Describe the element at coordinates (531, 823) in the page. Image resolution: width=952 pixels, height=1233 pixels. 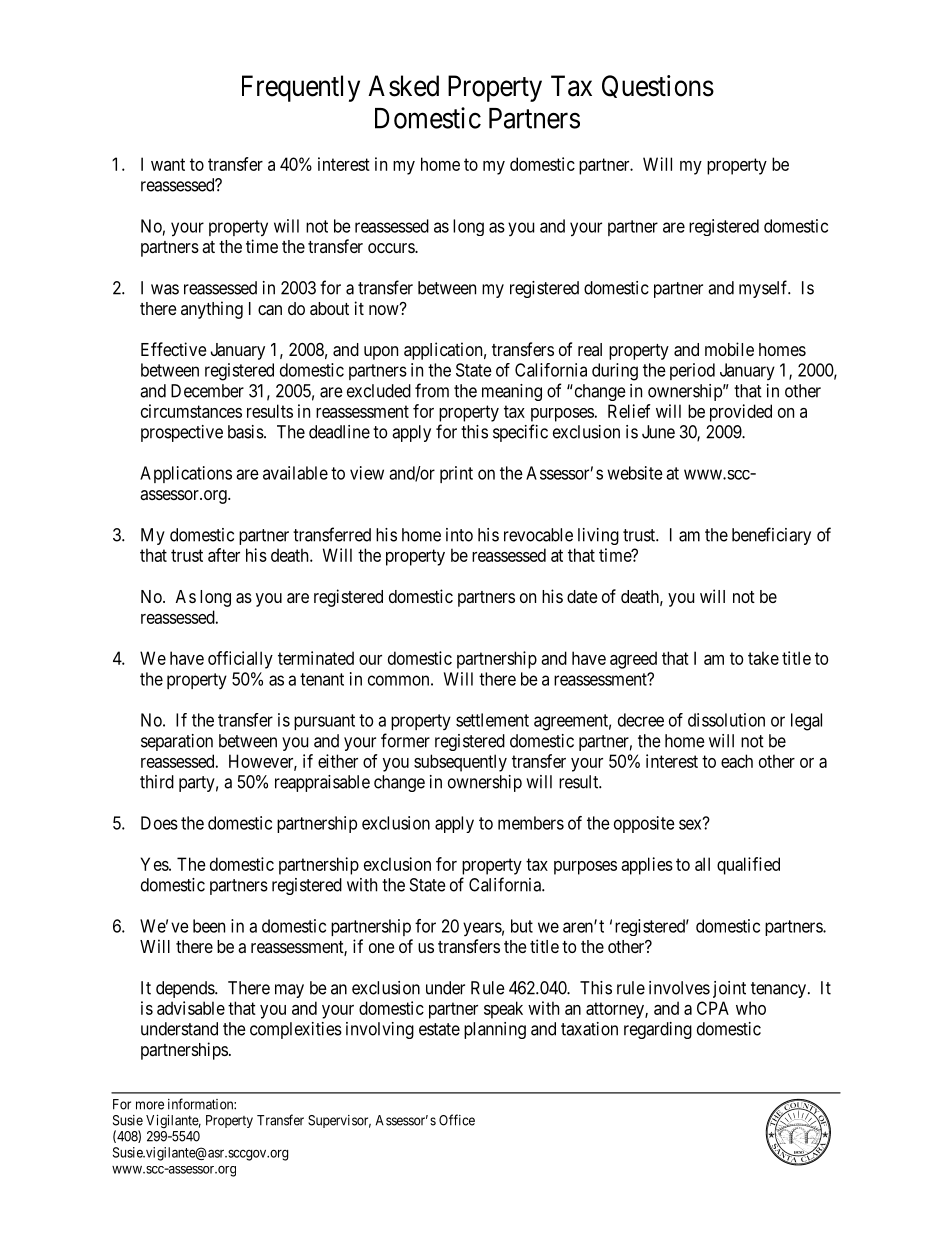
I see `members` at that location.
